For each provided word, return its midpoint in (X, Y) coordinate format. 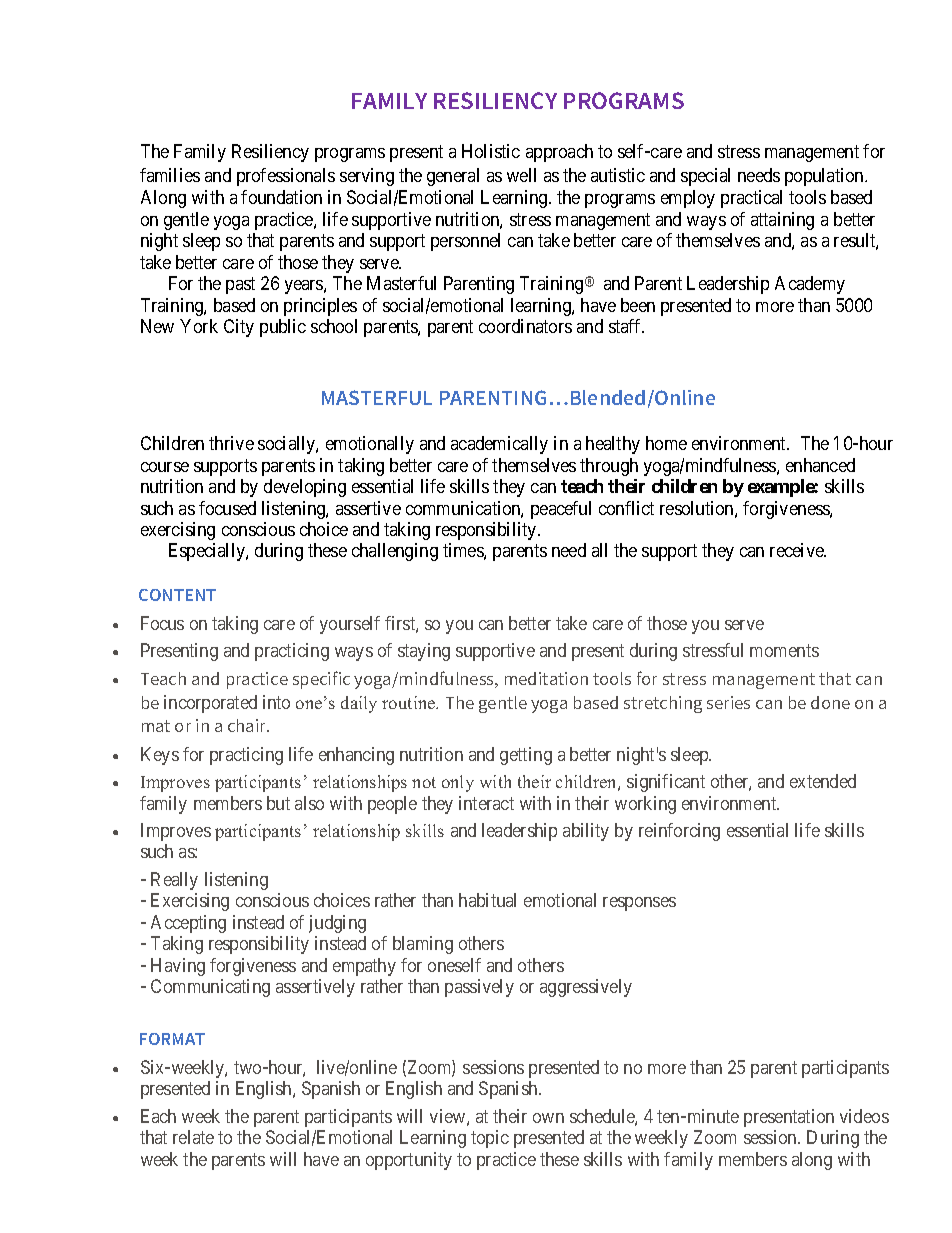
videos (864, 1116)
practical (751, 199)
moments (784, 650)
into (276, 702)
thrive (231, 443)
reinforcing (679, 832)
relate (193, 1137)
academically (499, 445)
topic (490, 1139)
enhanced (820, 465)
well (521, 175)
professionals (286, 177)
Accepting (188, 924)
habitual (487, 900)
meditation (546, 678)
